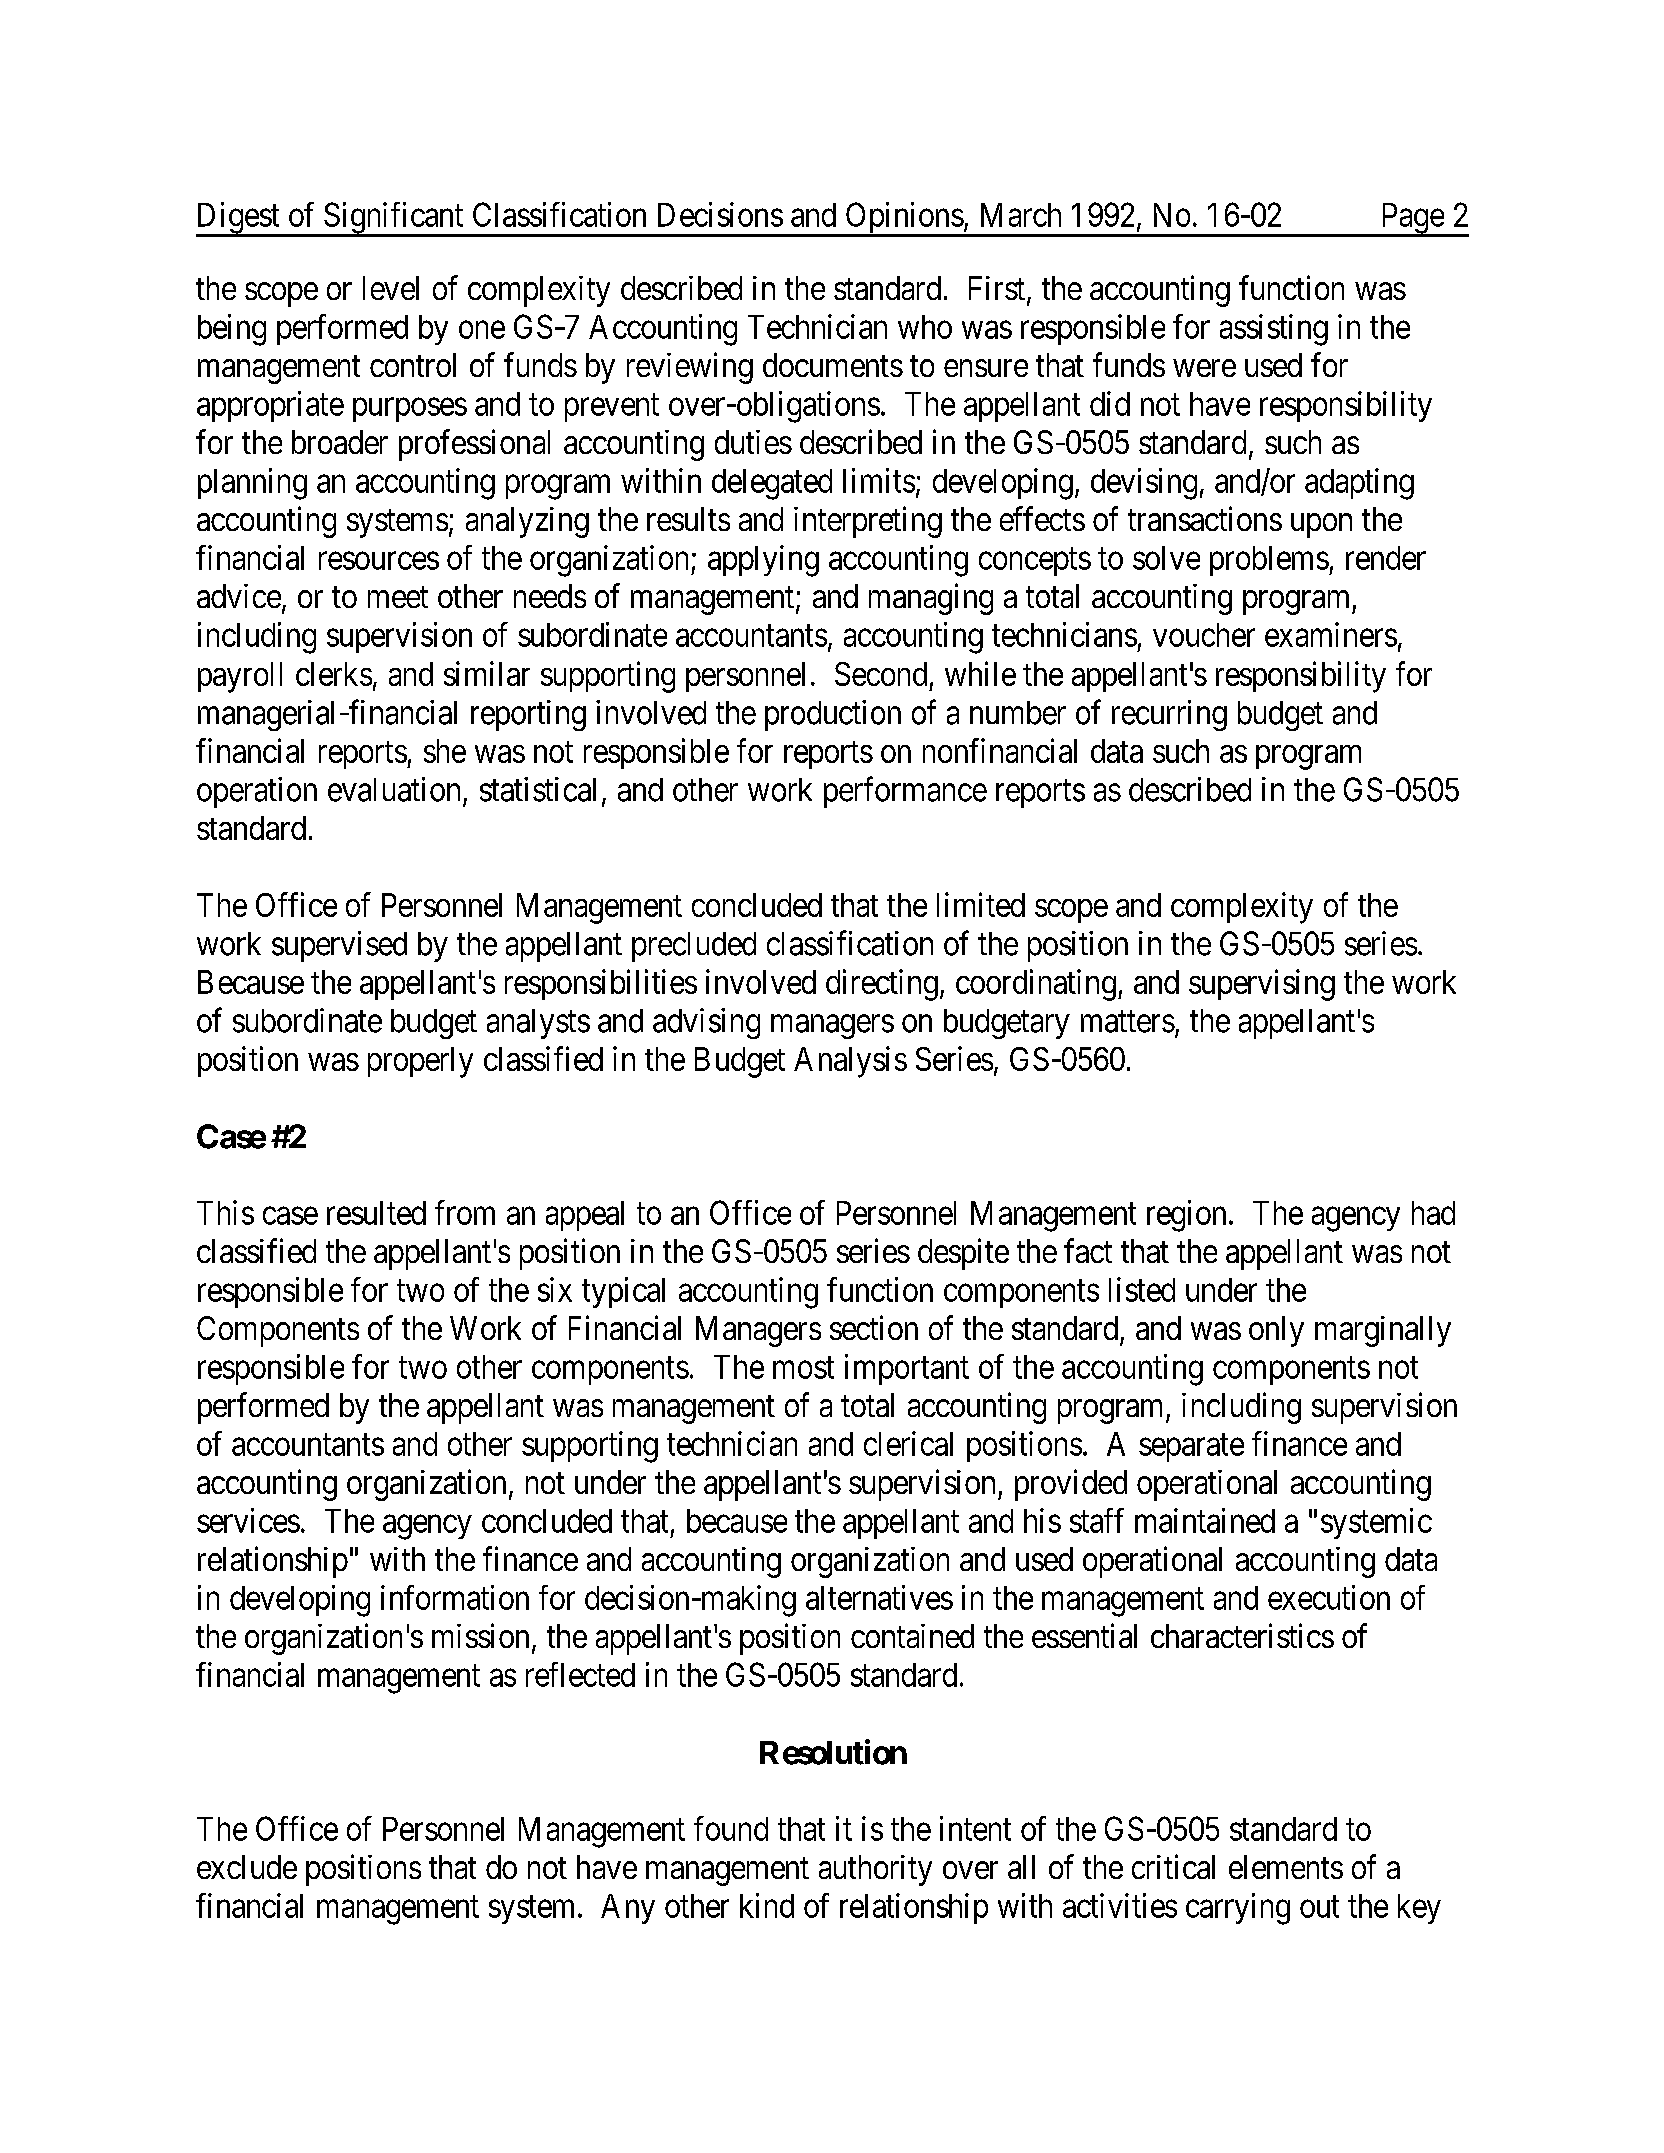  What do you see at coordinates (1262, 985) in the document?
I see `supervising` at bounding box center [1262, 985].
